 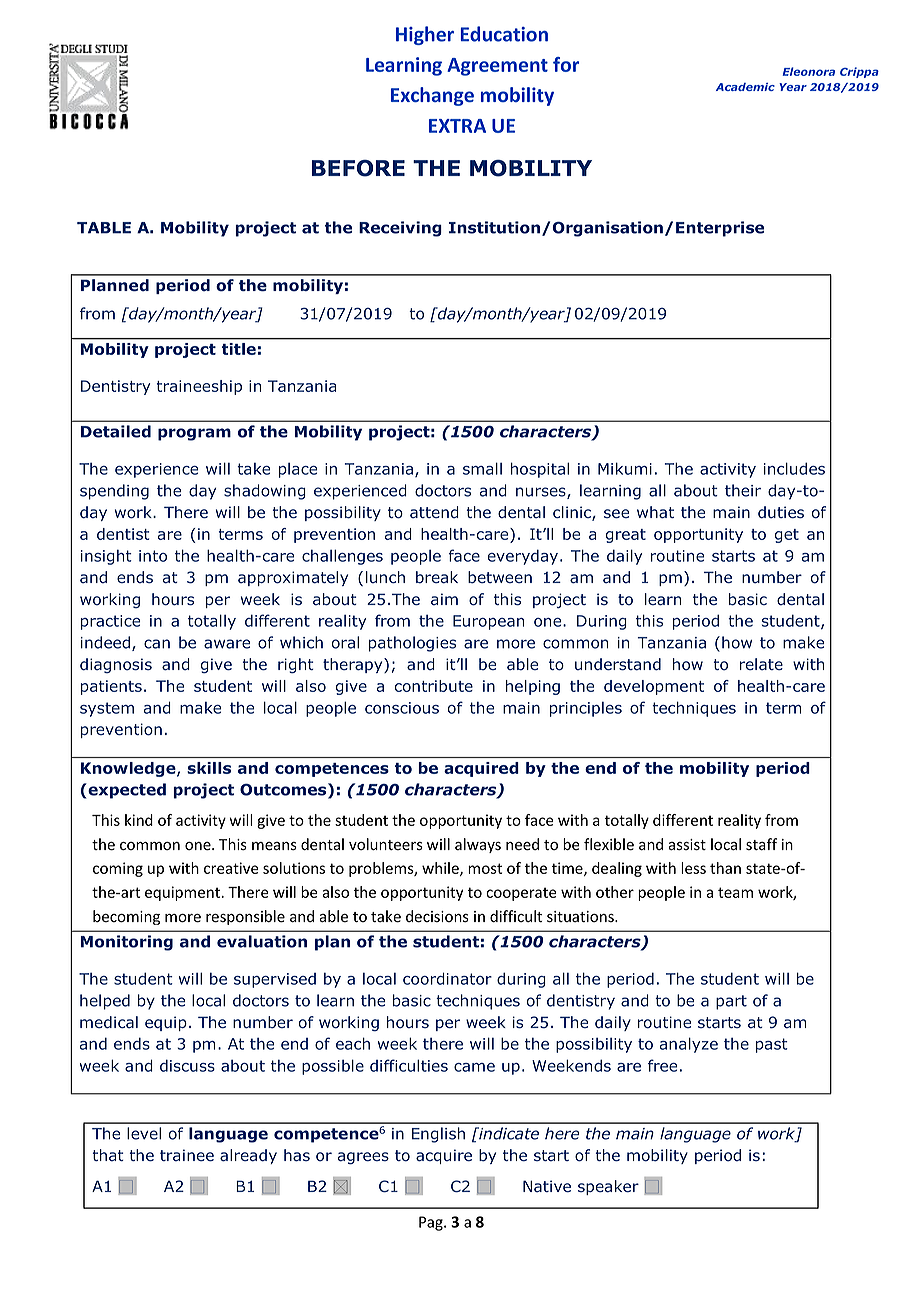 What do you see at coordinates (209, 768) in the screenshot?
I see `skills` at bounding box center [209, 768].
